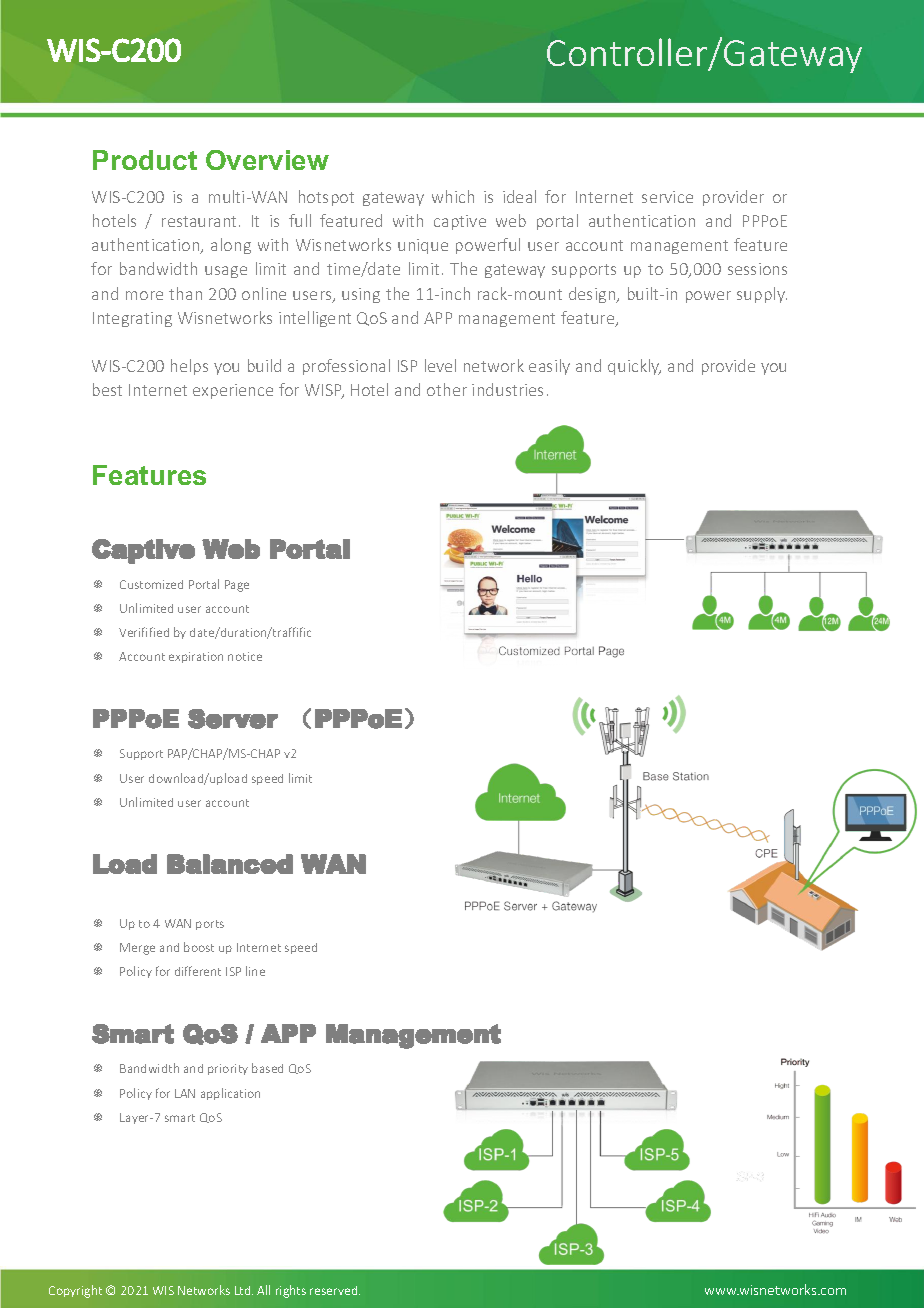  I want to click on reserved, so click(335, 1290).
